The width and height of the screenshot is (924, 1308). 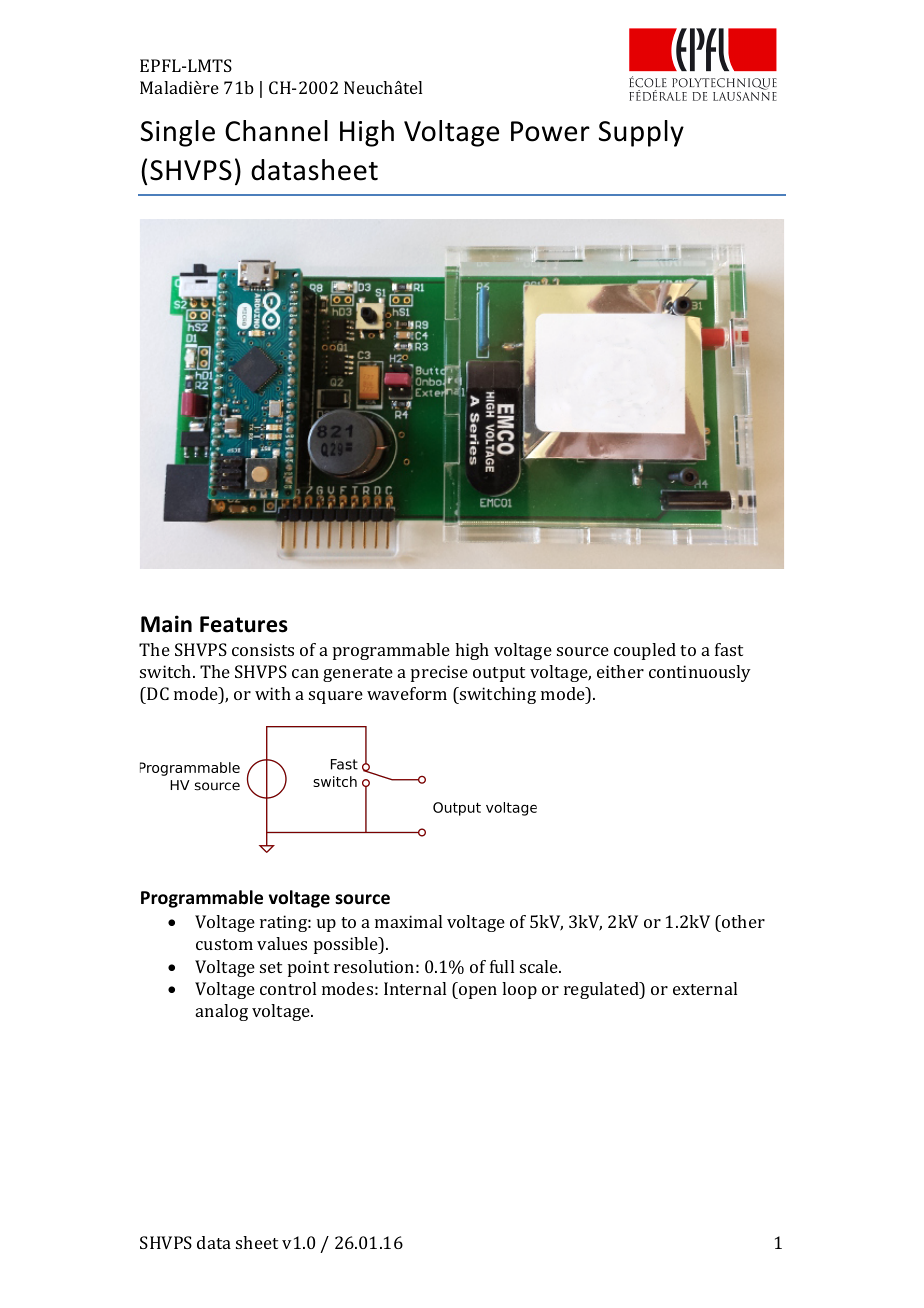 I want to click on Single, so click(x=178, y=133).
